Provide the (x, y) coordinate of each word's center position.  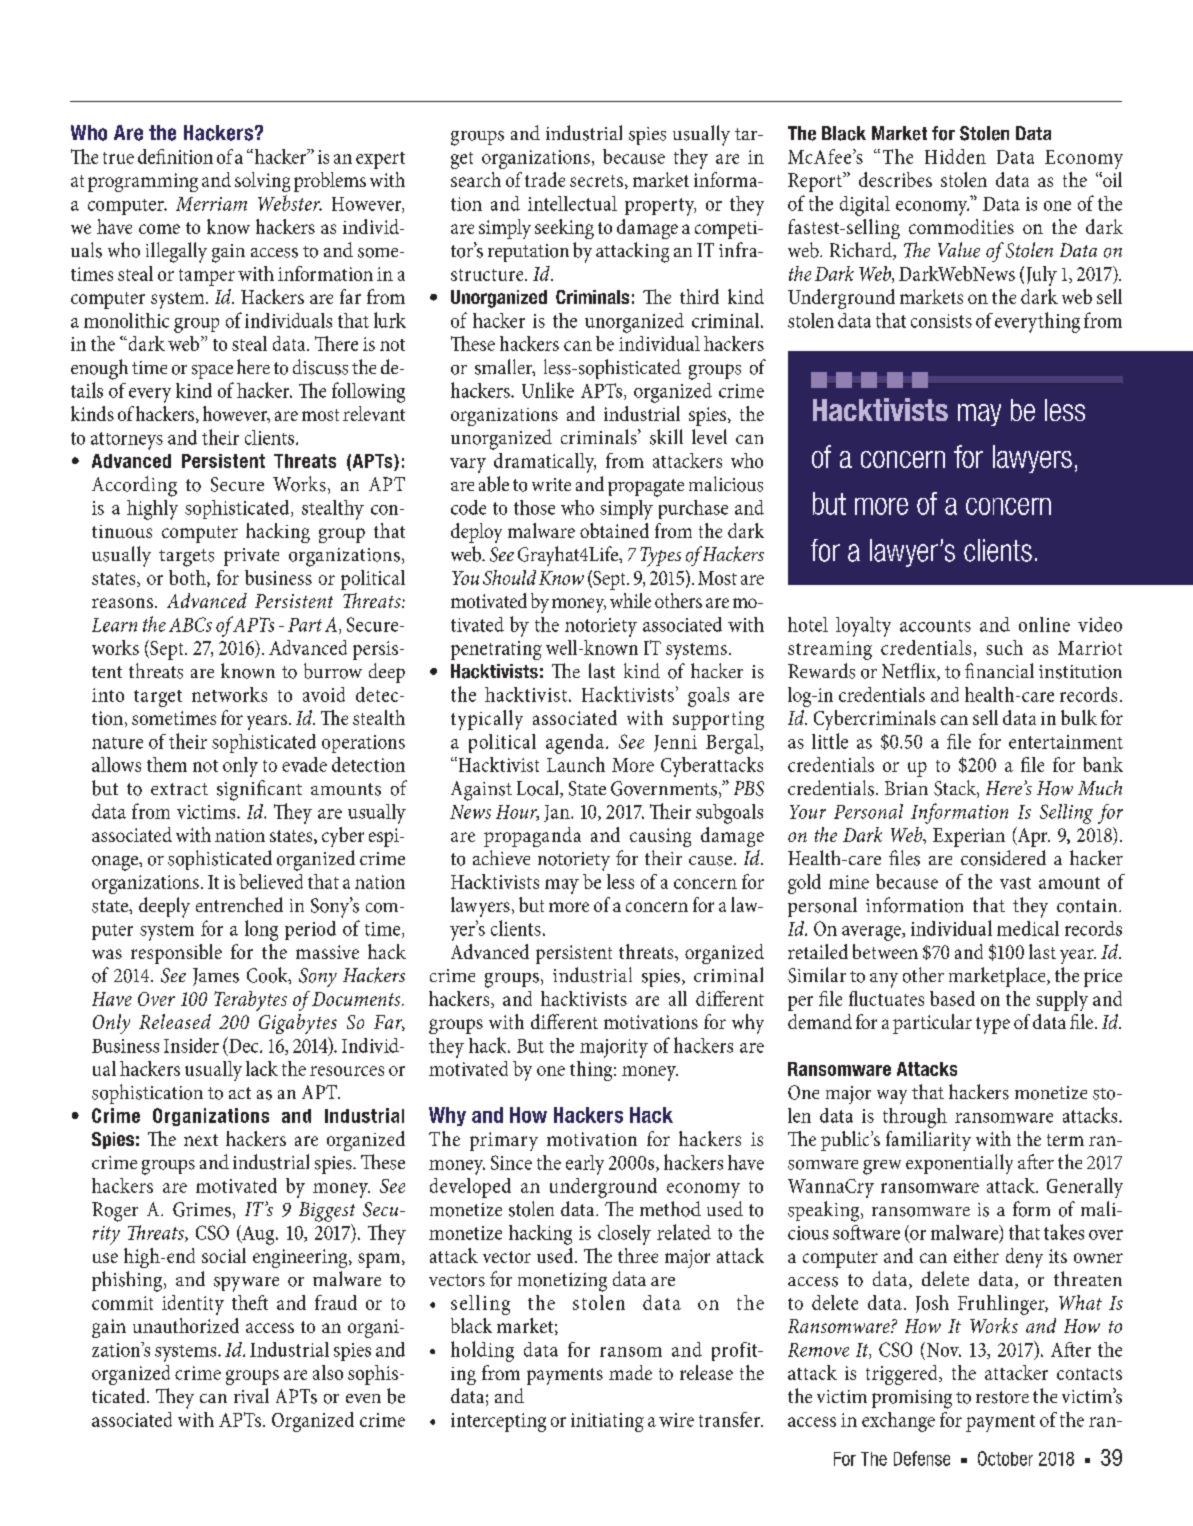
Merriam (211, 204)
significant (259, 790)
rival (251, 1395)
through (915, 1118)
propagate (646, 488)
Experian (969, 837)
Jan (558, 813)
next (201, 1140)
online (1044, 624)
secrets (596, 181)
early (585, 1165)
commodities (961, 226)
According (134, 486)
